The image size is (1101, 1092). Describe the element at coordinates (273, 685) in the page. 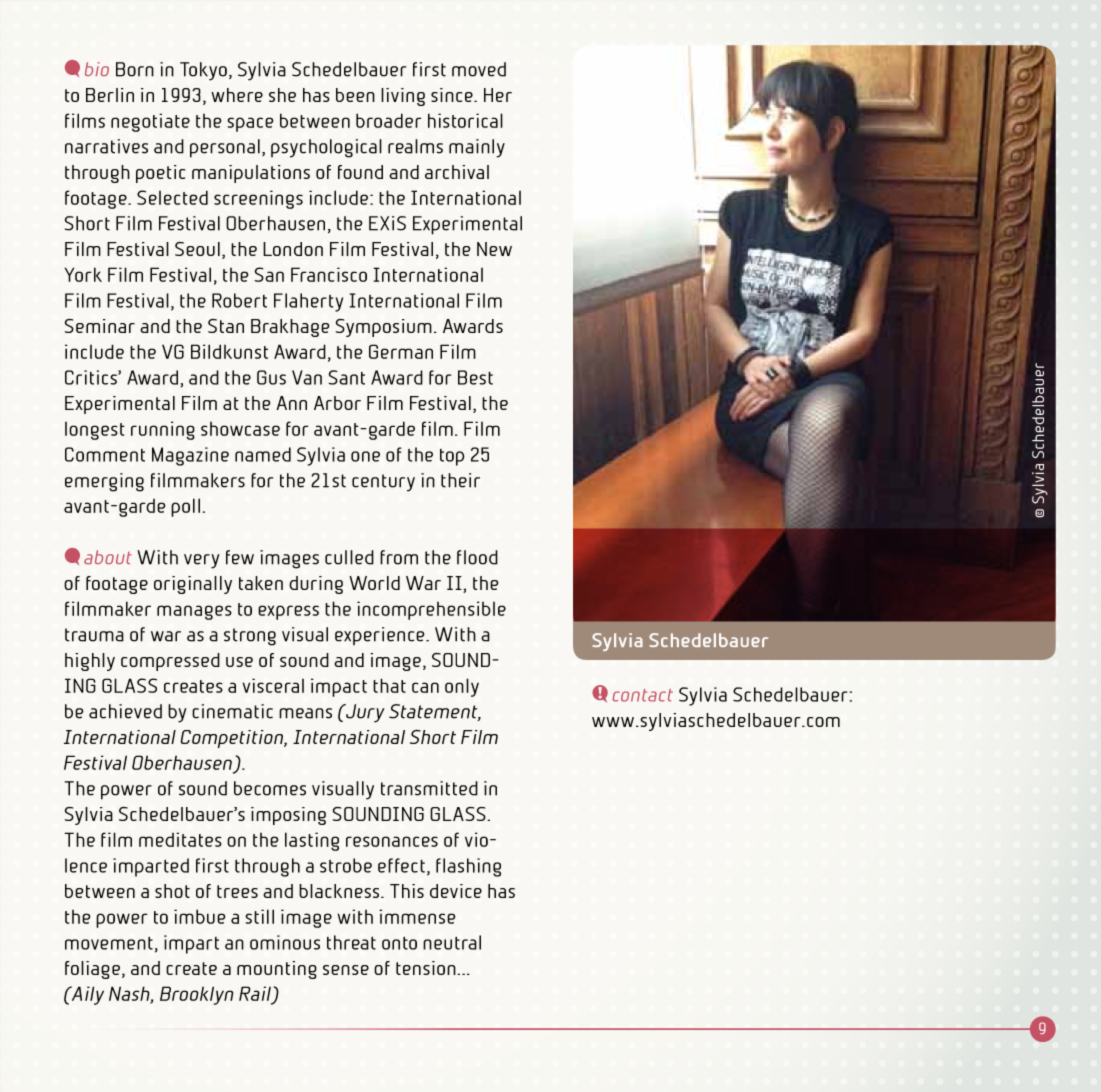

I see `visceral` at that location.
